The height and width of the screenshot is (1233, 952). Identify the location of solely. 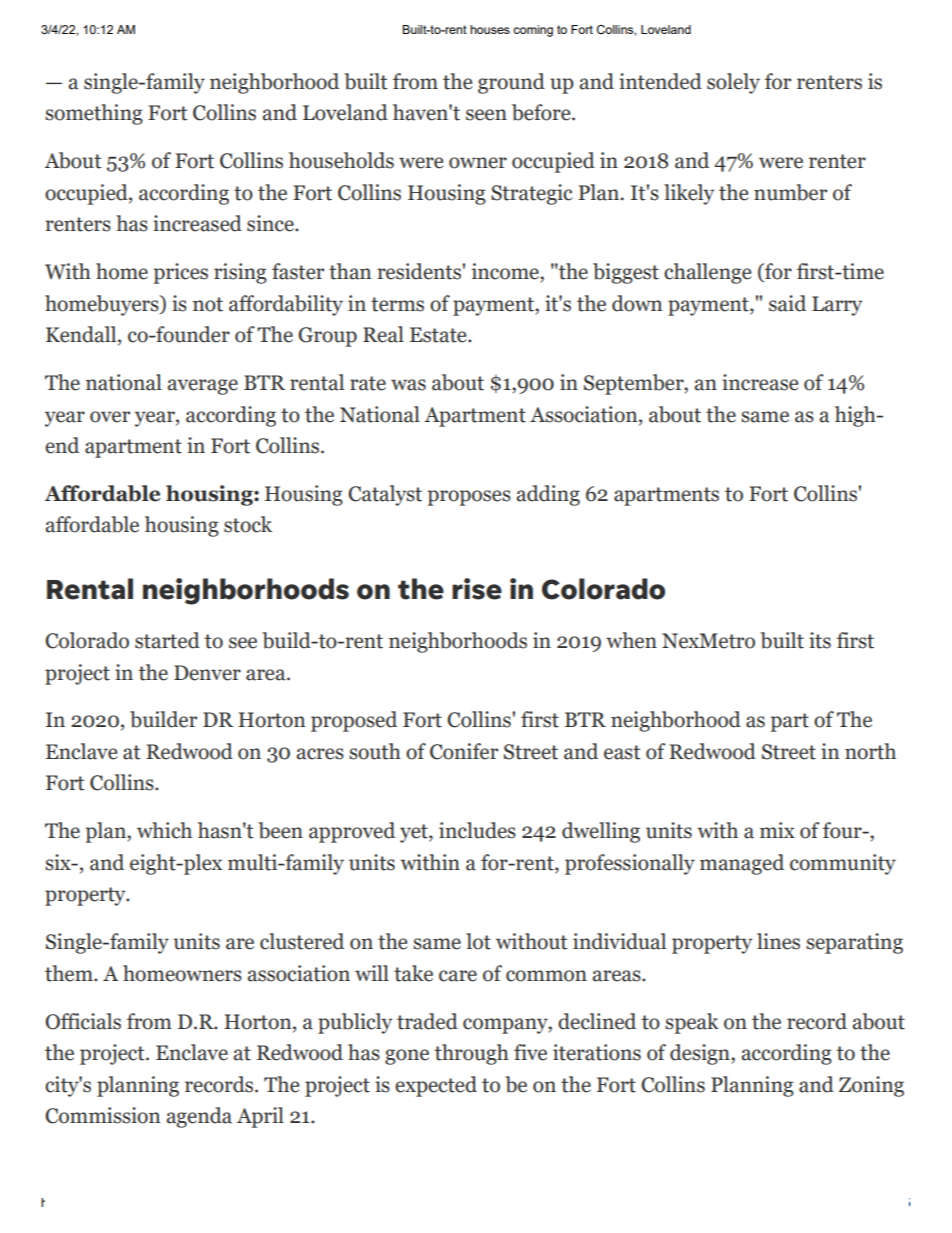
(733, 83).
